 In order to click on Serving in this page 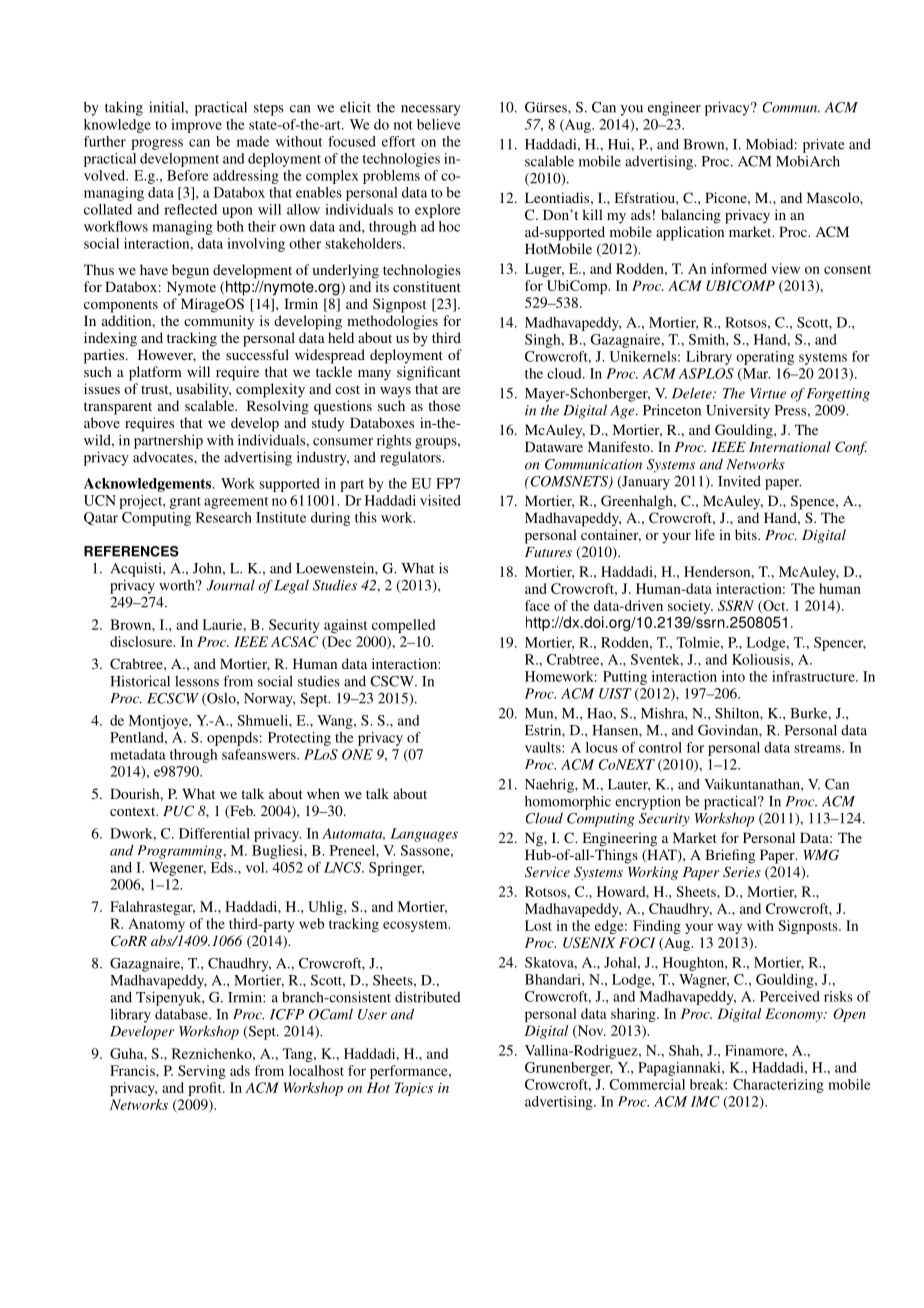, I will do `click(202, 1072)`.
